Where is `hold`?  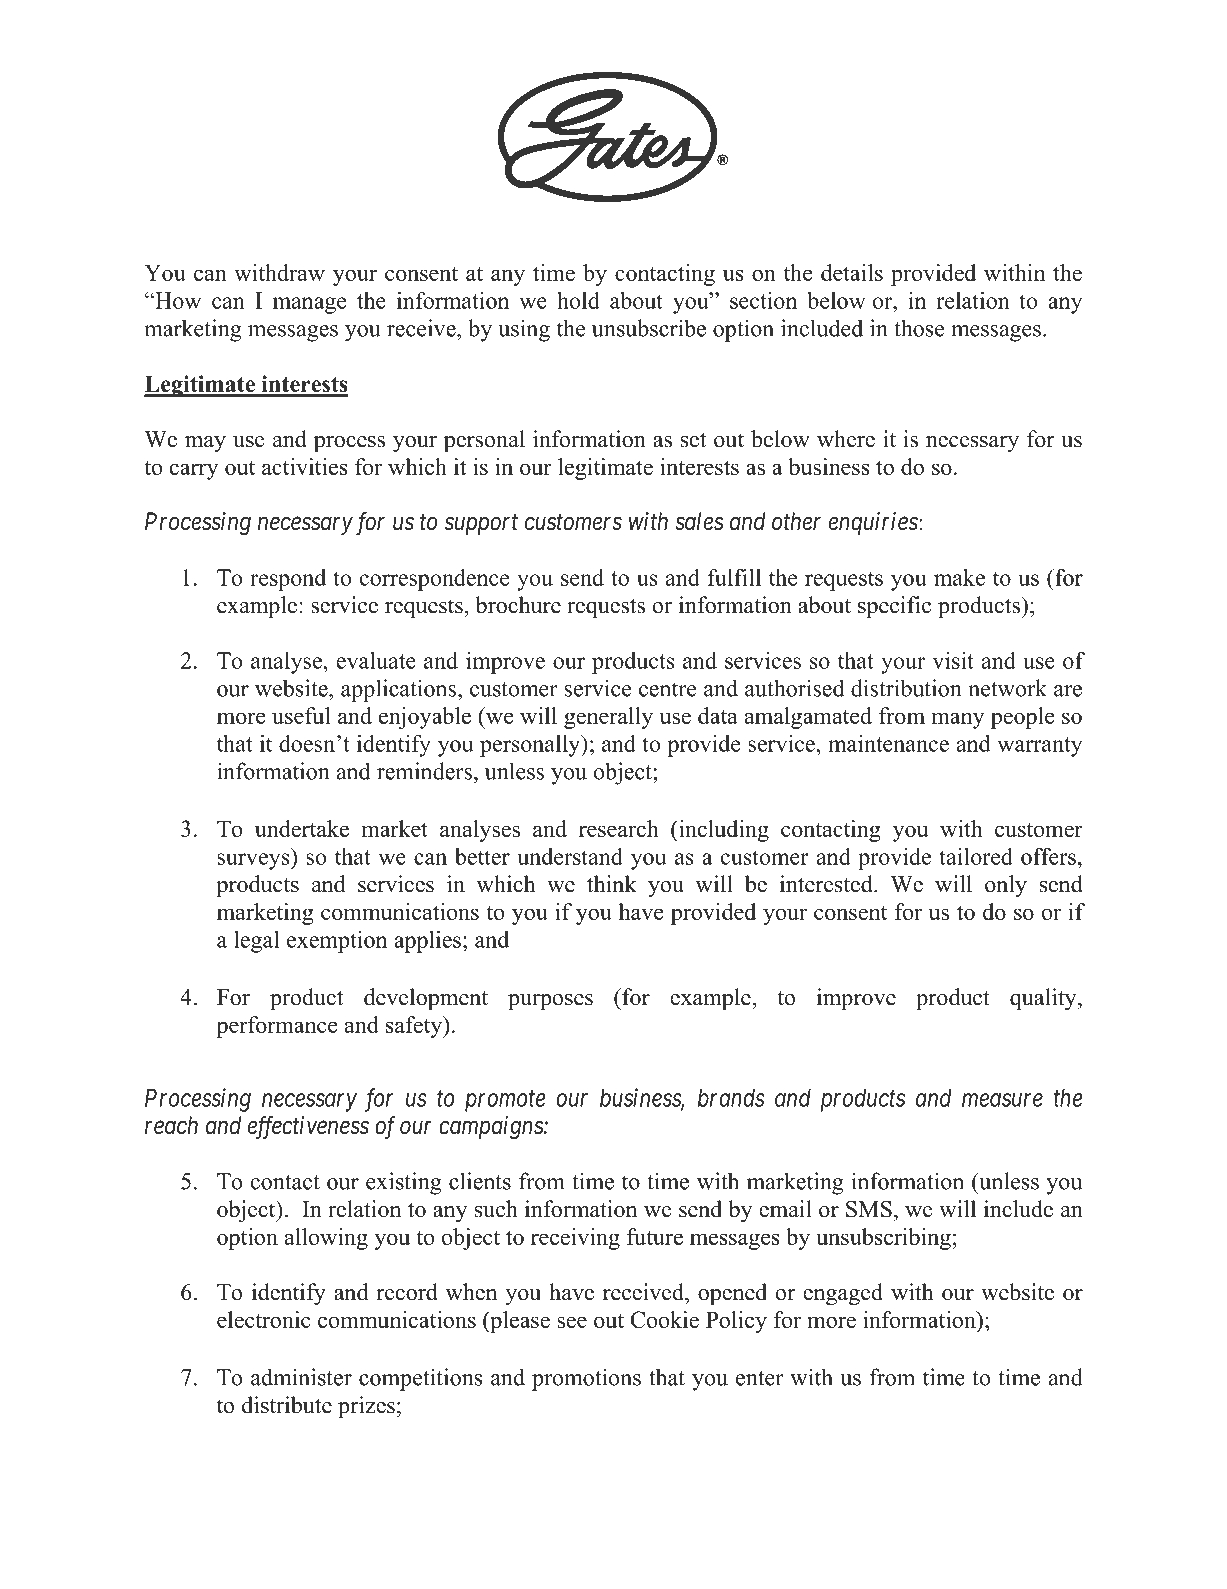 hold is located at coordinates (578, 300).
